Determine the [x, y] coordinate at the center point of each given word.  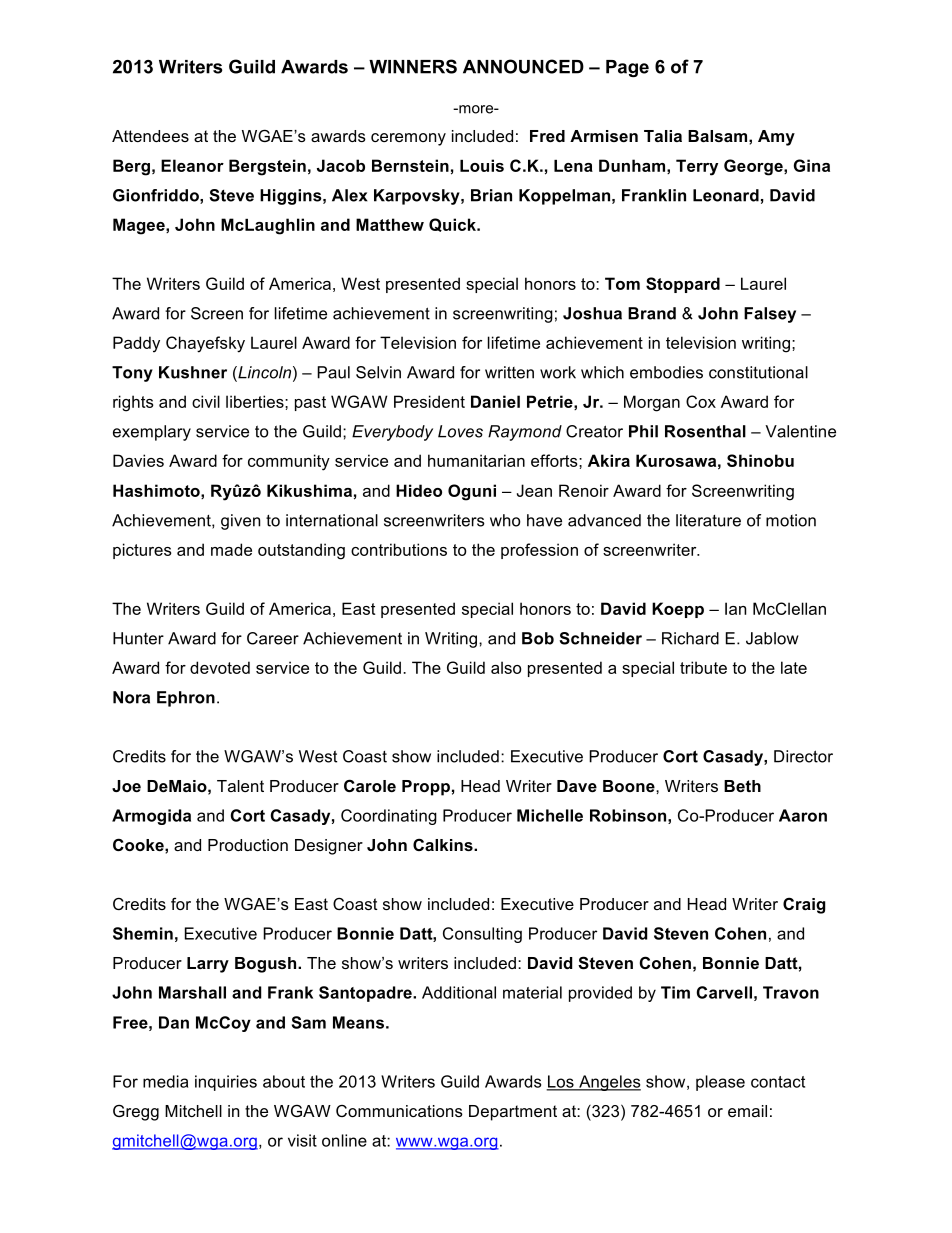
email [747, 1111]
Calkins [444, 844]
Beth [742, 786]
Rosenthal [705, 431]
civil [206, 401]
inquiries [226, 1083]
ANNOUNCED [523, 66]
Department [513, 1113]
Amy [776, 138]
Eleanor [192, 165]
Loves [460, 431]
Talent [240, 786]
